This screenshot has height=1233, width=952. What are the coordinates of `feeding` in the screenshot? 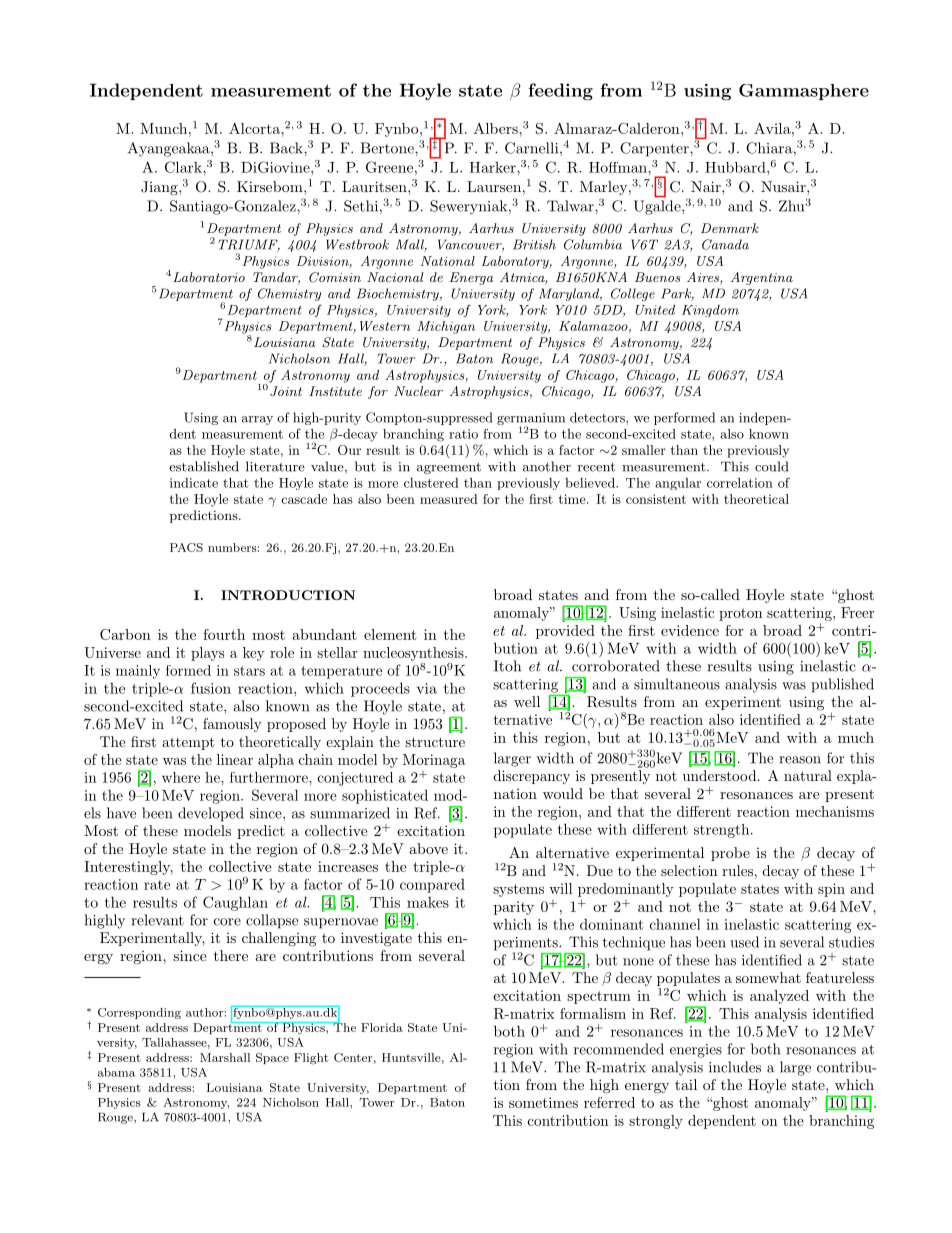 It's located at (560, 92).
